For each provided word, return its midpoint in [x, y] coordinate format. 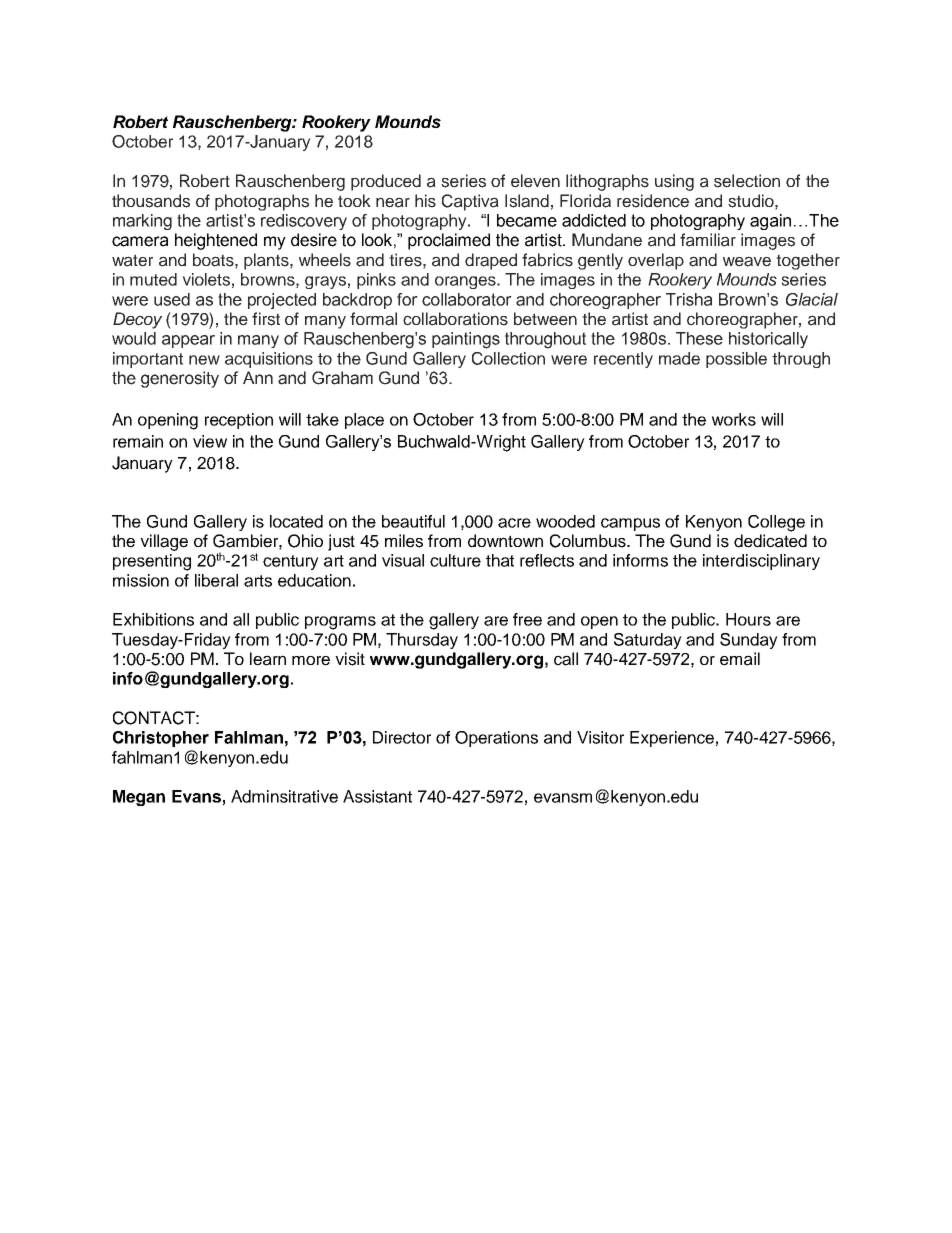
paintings [466, 340]
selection [747, 181]
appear [188, 341]
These [699, 338]
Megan [139, 798]
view [210, 441]
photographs [262, 202]
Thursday [422, 641]
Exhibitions [153, 619]
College [776, 523]
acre [514, 523]
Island [527, 201]
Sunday [749, 641]
